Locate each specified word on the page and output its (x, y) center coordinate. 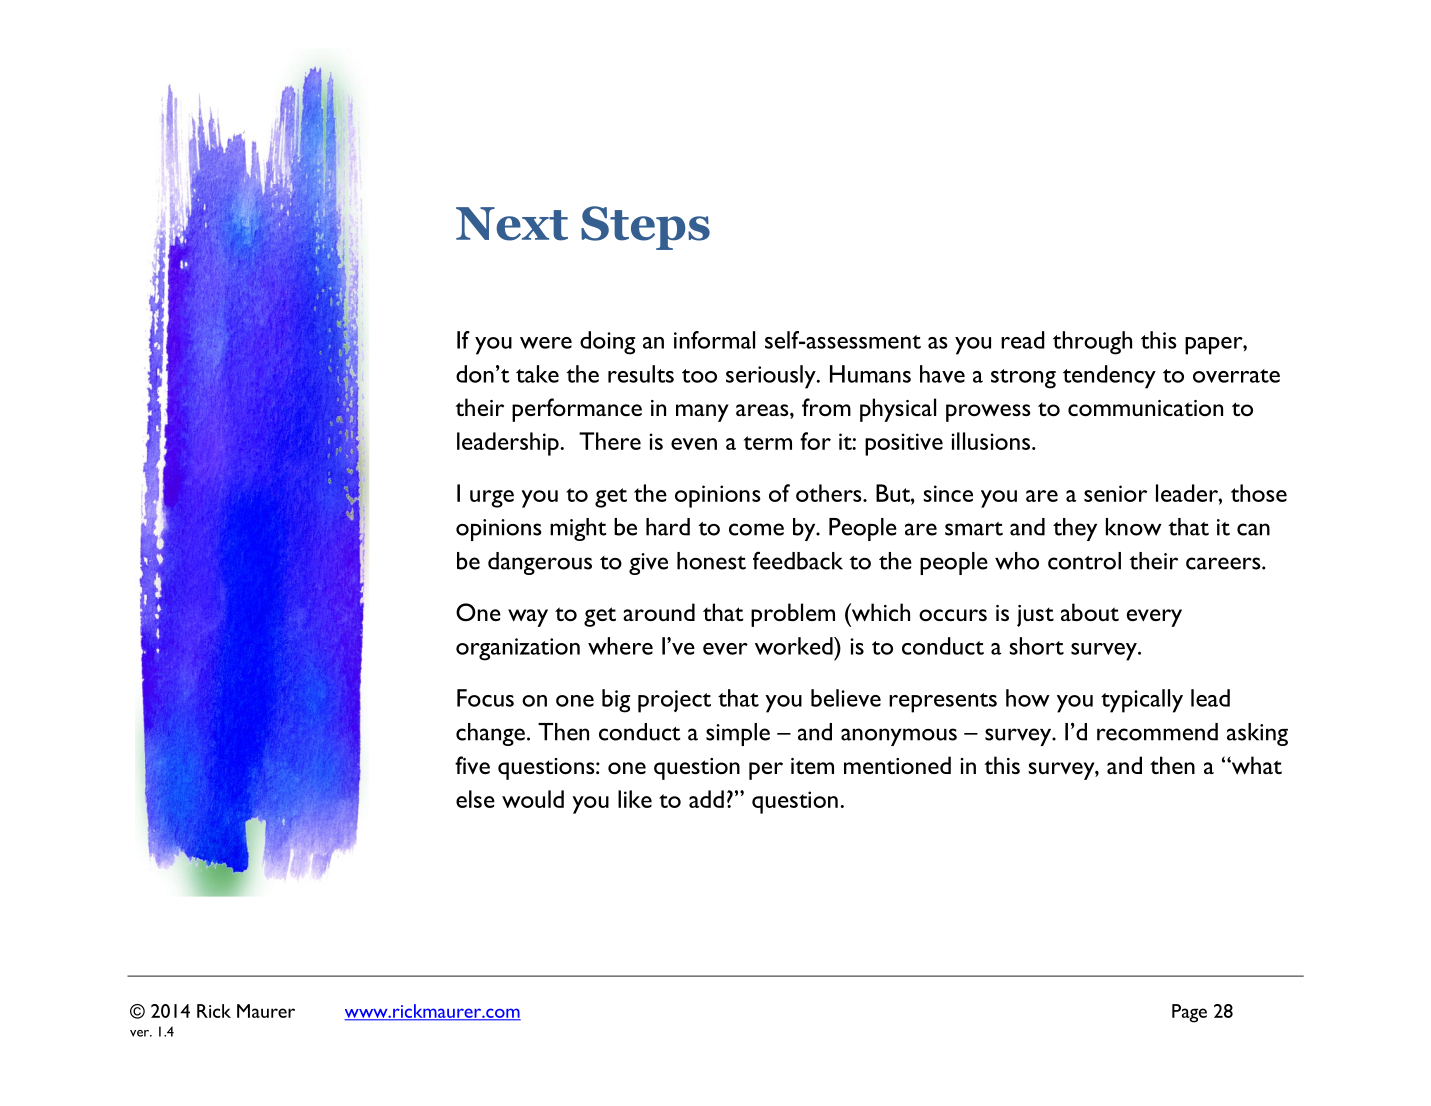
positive (904, 444)
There (610, 441)
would (533, 799)
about (1090, 612)
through (1092, 343)
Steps (645, 228)
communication (1145, 408)
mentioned (897, 765)
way (528, 618)
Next (512, 224)
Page (1189, 1013)
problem (793, 615)
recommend (1157, 732)
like (635, 799)
